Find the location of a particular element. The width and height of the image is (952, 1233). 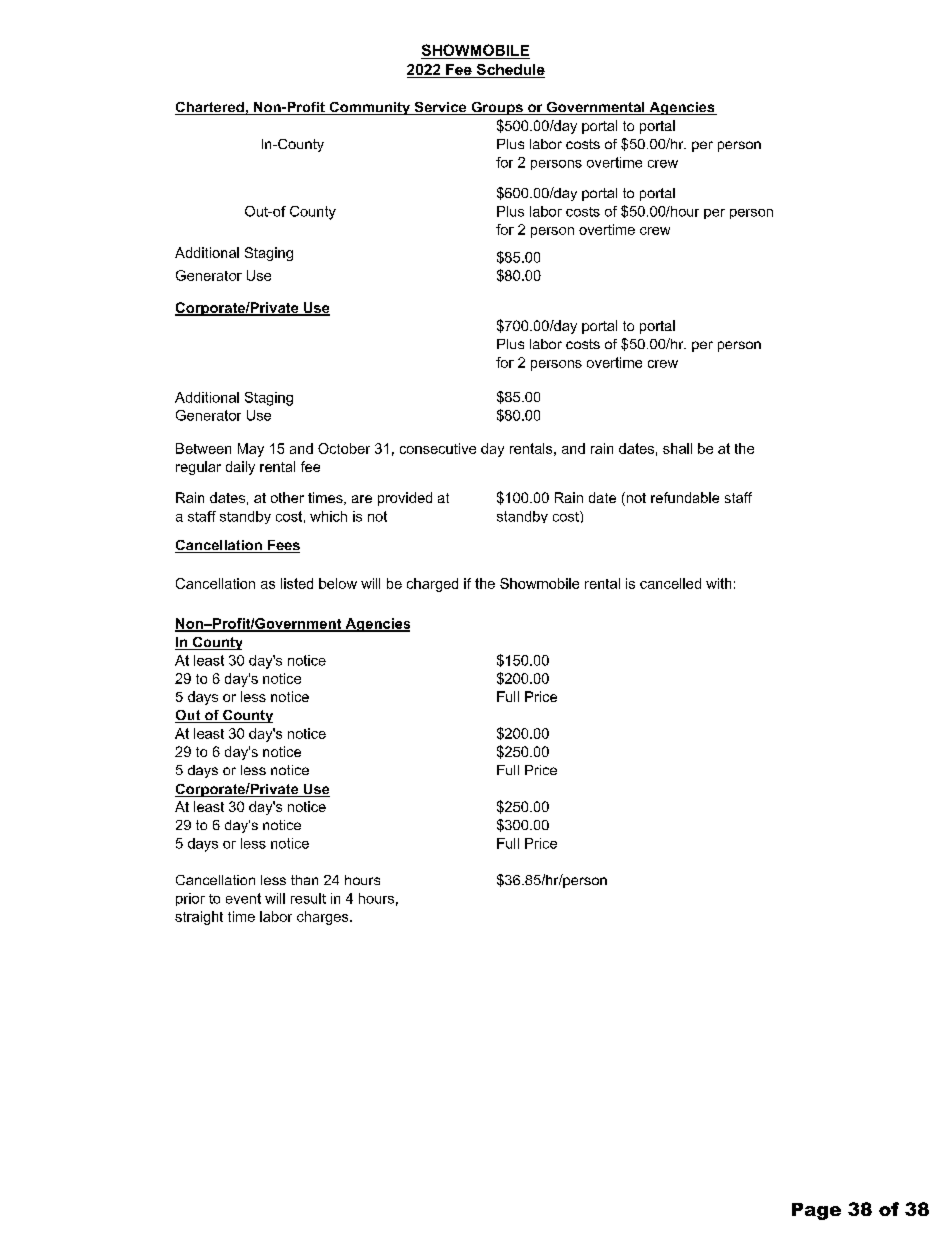

Schedule is located at coordinates (509, 71).
